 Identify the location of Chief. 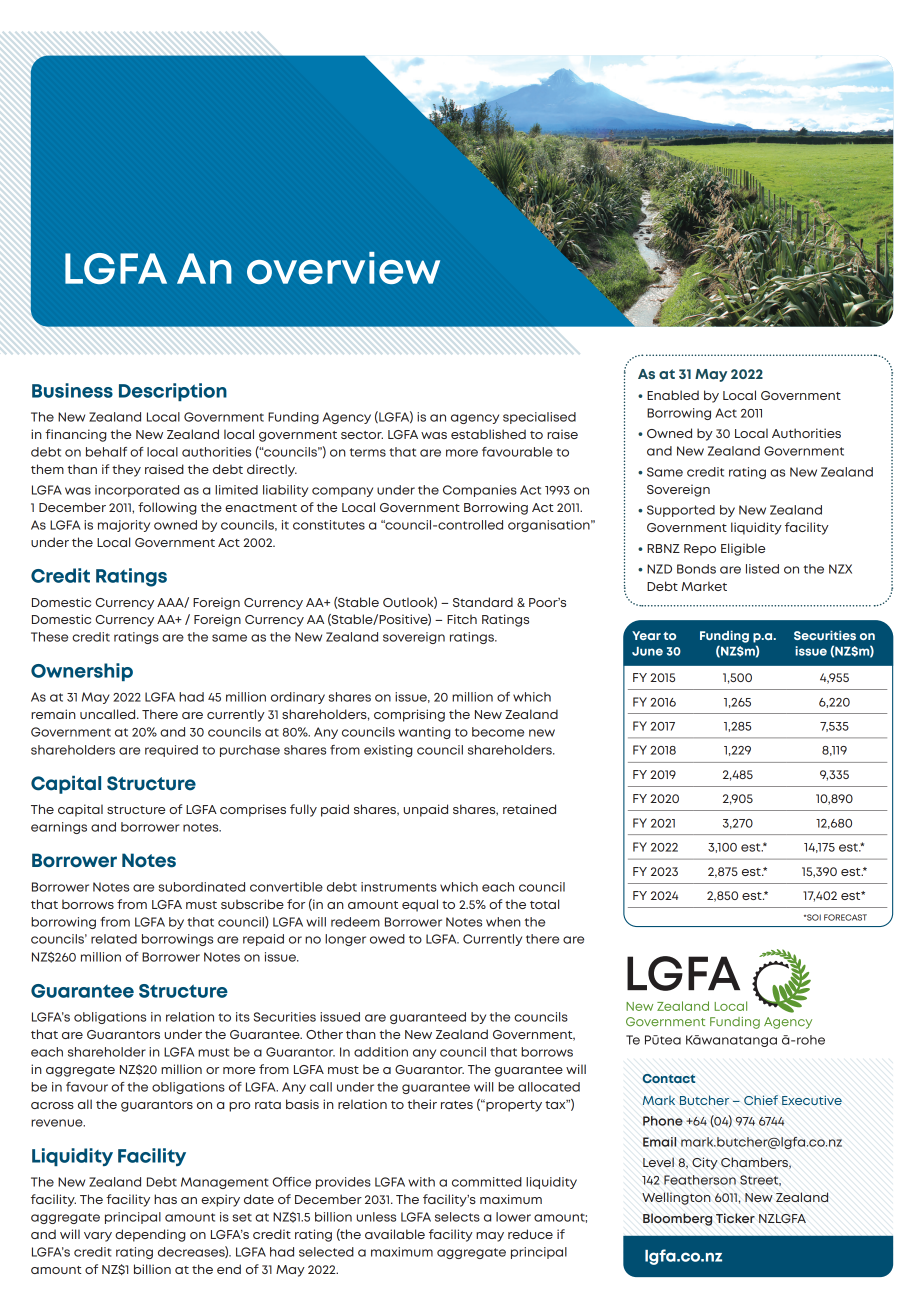
(761, 1100).
